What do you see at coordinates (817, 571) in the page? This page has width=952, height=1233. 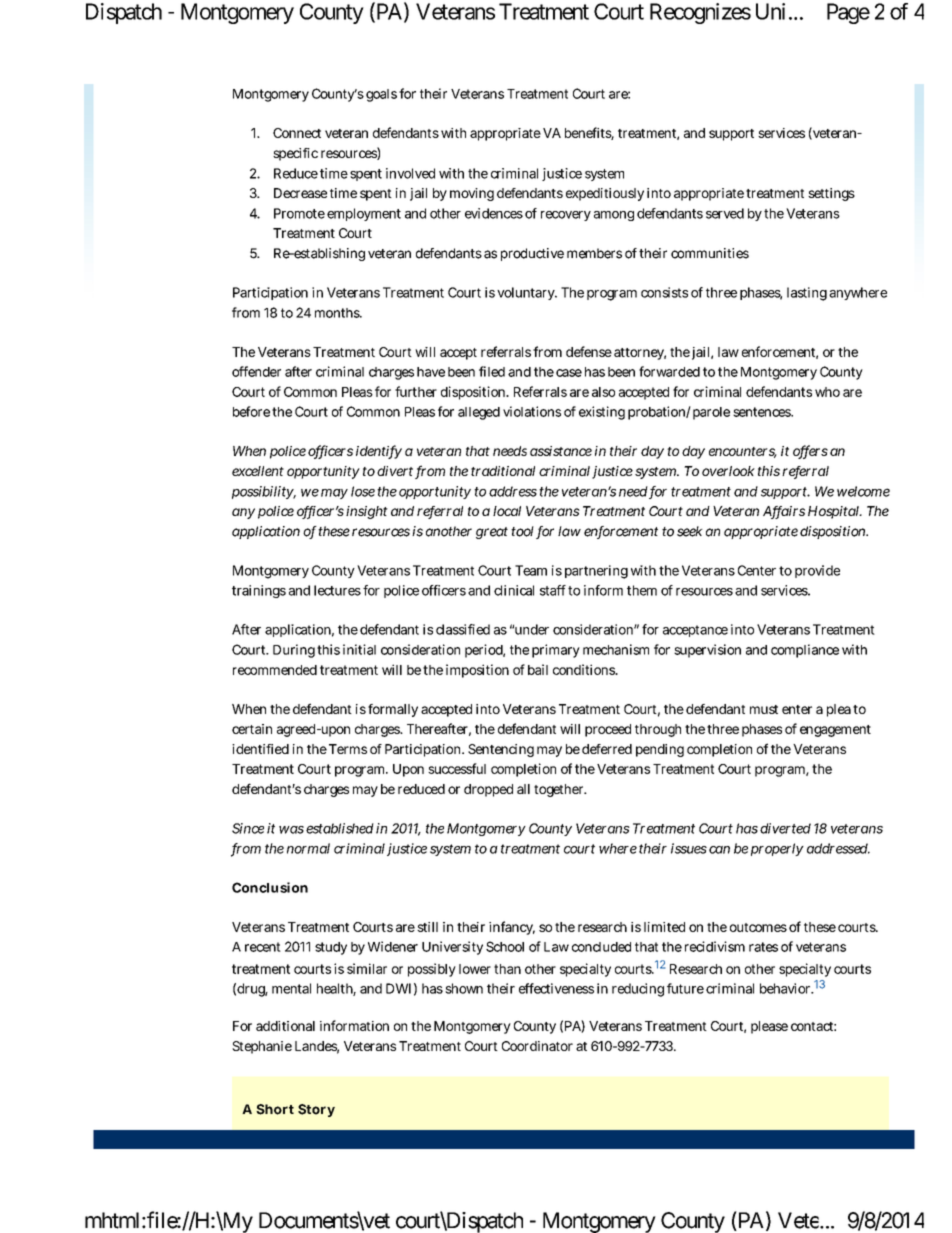 I see `provide` at bounding box center [817, 571].
